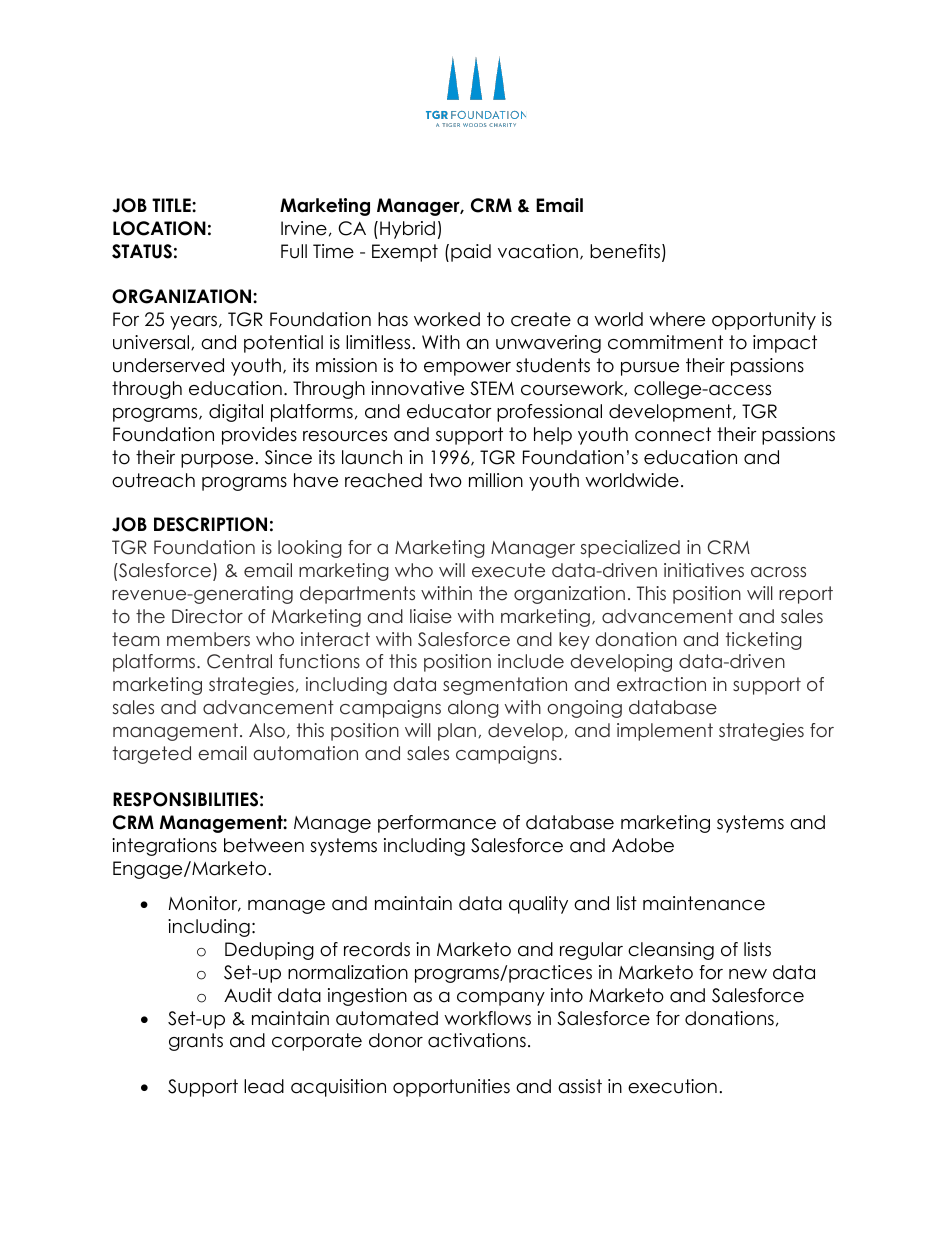 The height and width of the screenshot is (1233, 952). I want to click on opportunity, so click(764, 321).
